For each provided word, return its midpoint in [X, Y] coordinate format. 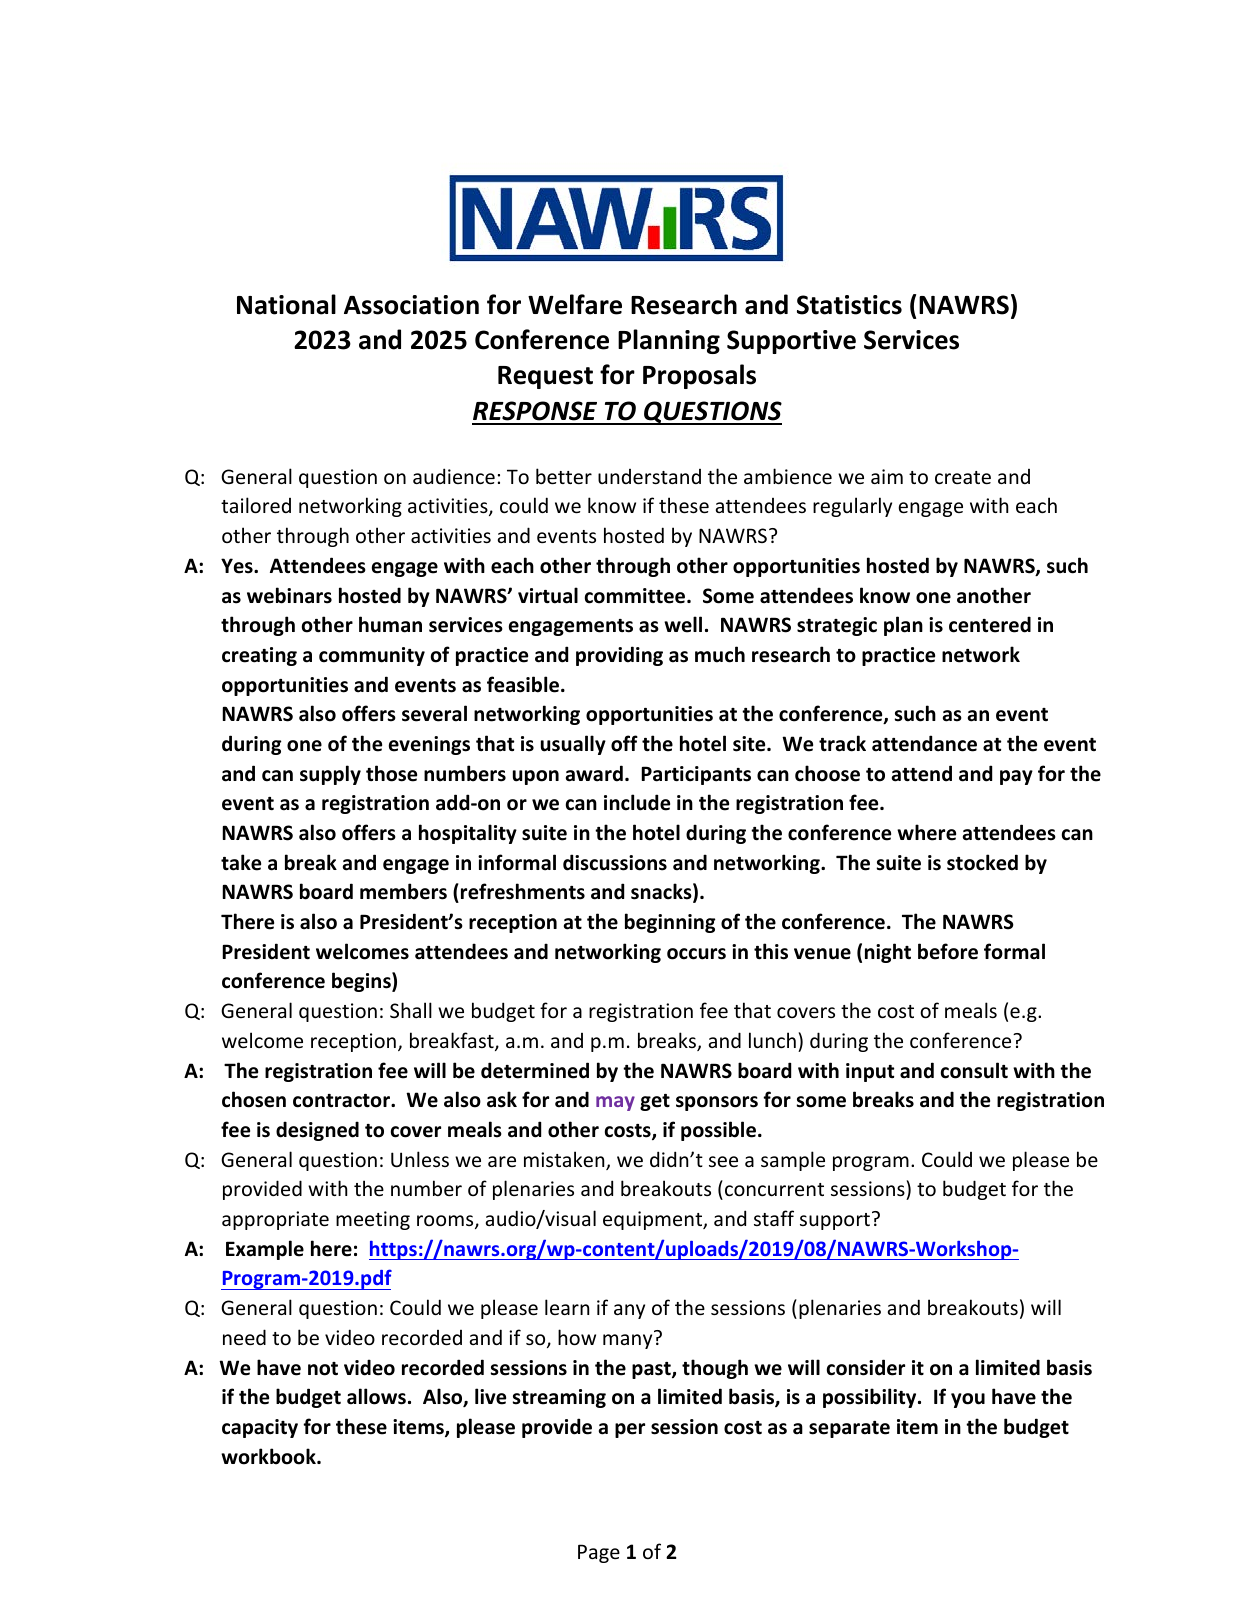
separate [849, 1429]
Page [599, 1553]
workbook [269, 1456]
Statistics [849, 305]
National [286, 304]
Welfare [575, 304]
